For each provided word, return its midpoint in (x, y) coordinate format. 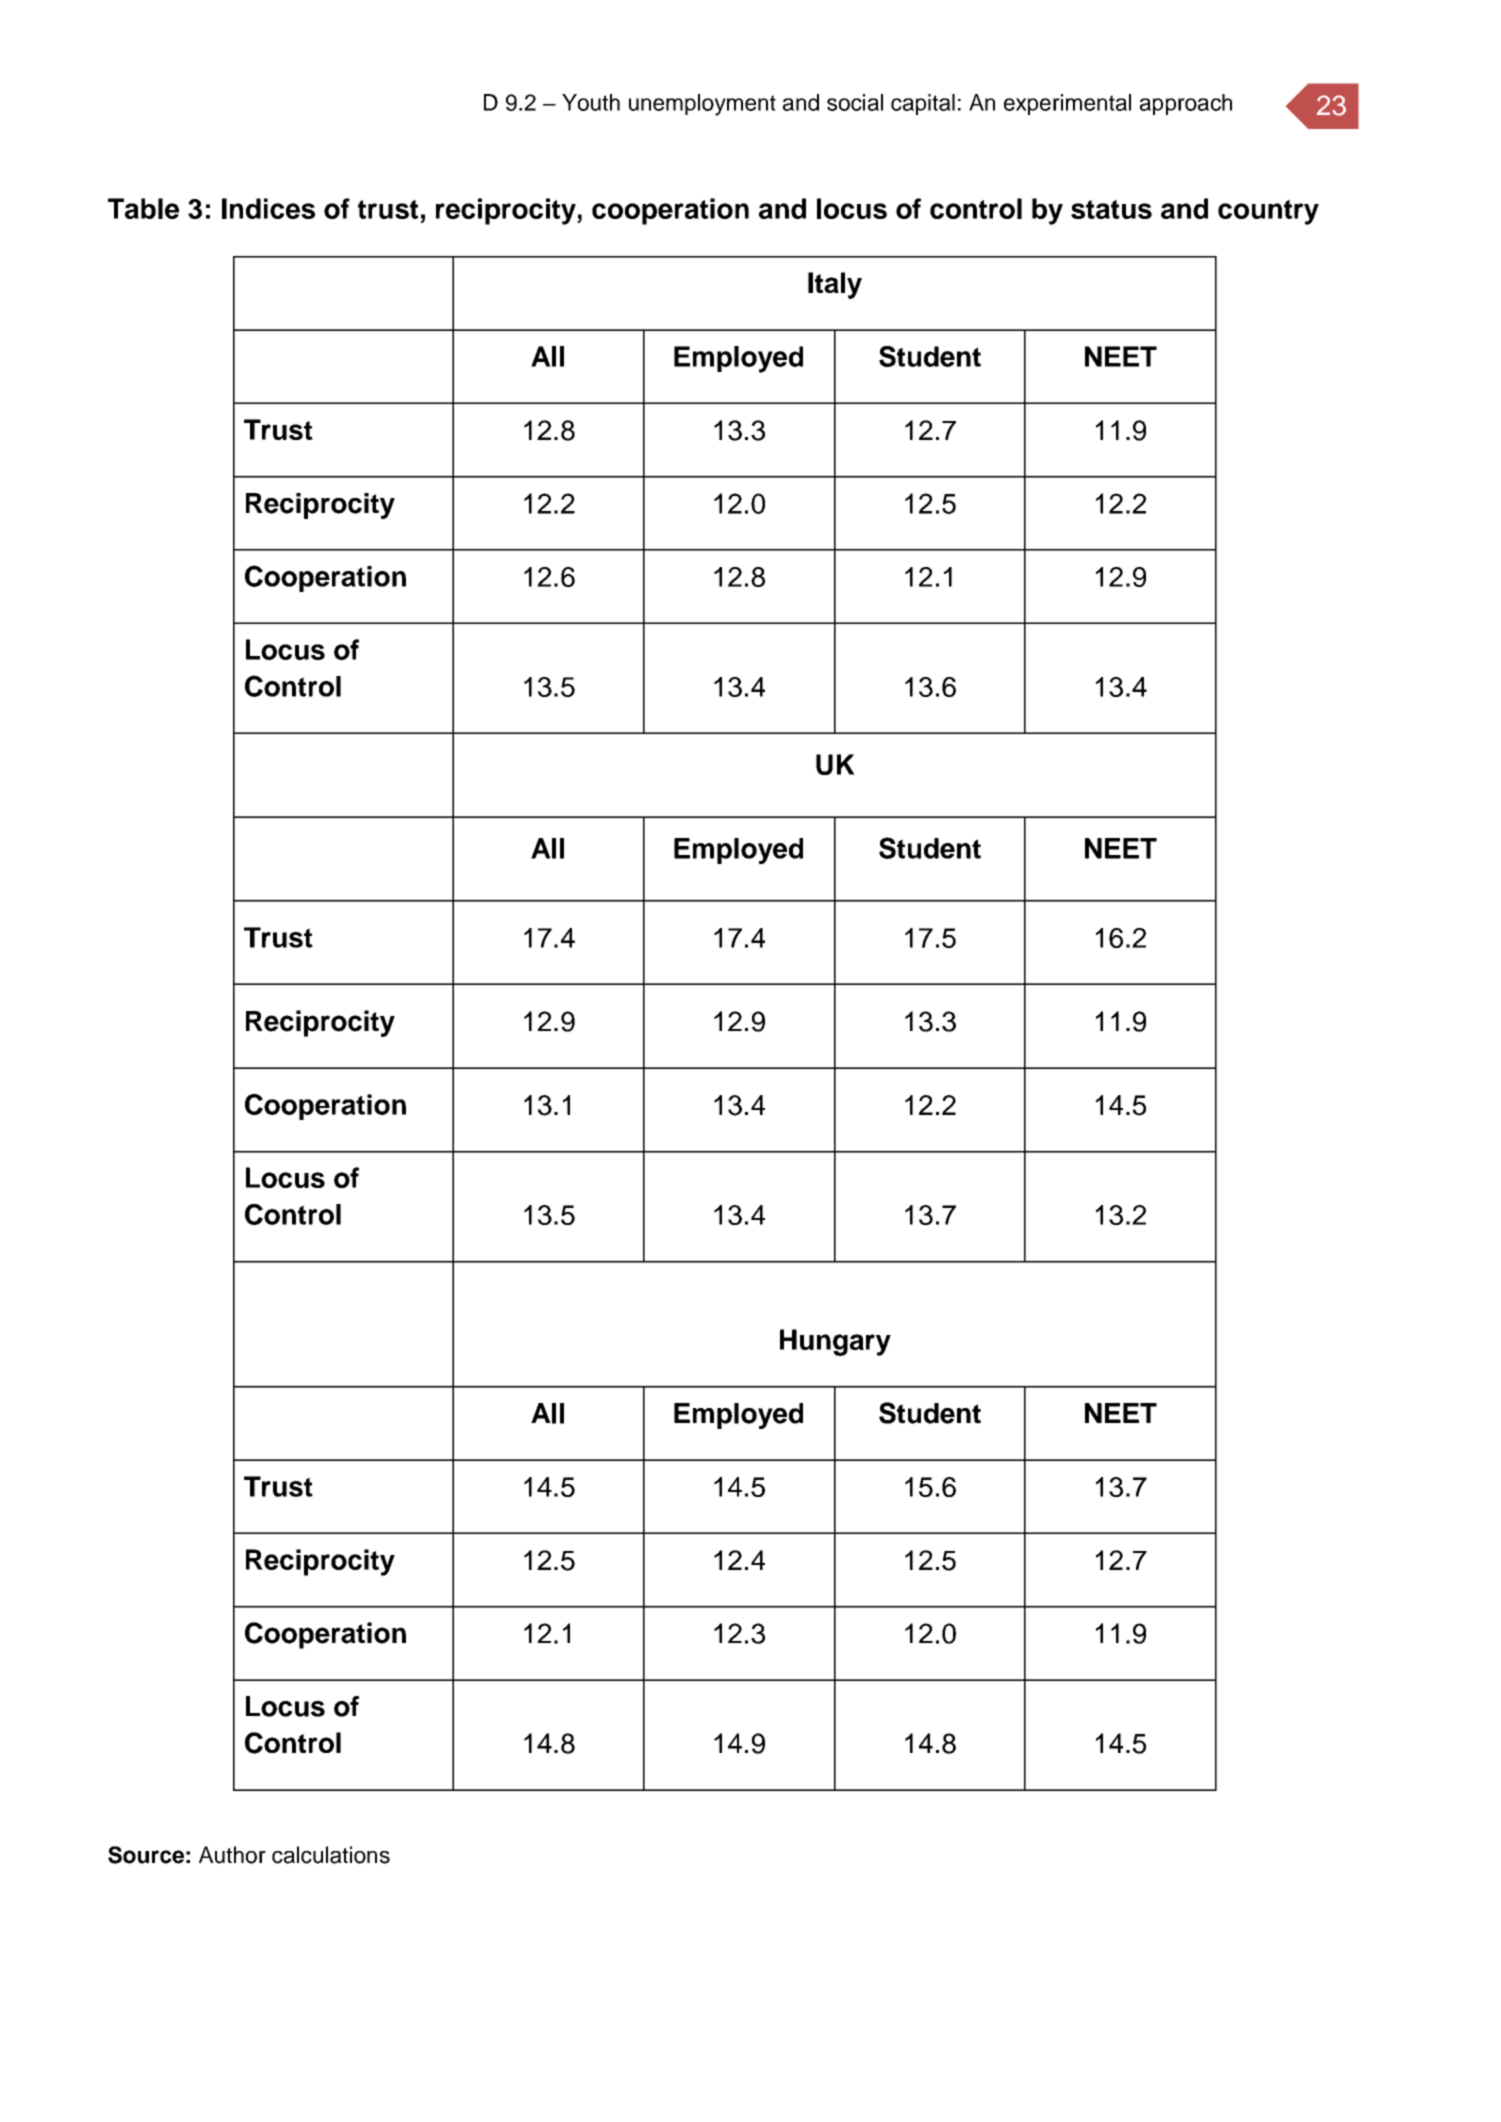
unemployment (702, 105)
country (1268, 212)
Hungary (835, 1342)
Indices (268, 208)
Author (232, 1855)
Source (146, 1855)
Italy (835, 285)
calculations (331, 1855)
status (1111, 209)
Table (143, 208)
